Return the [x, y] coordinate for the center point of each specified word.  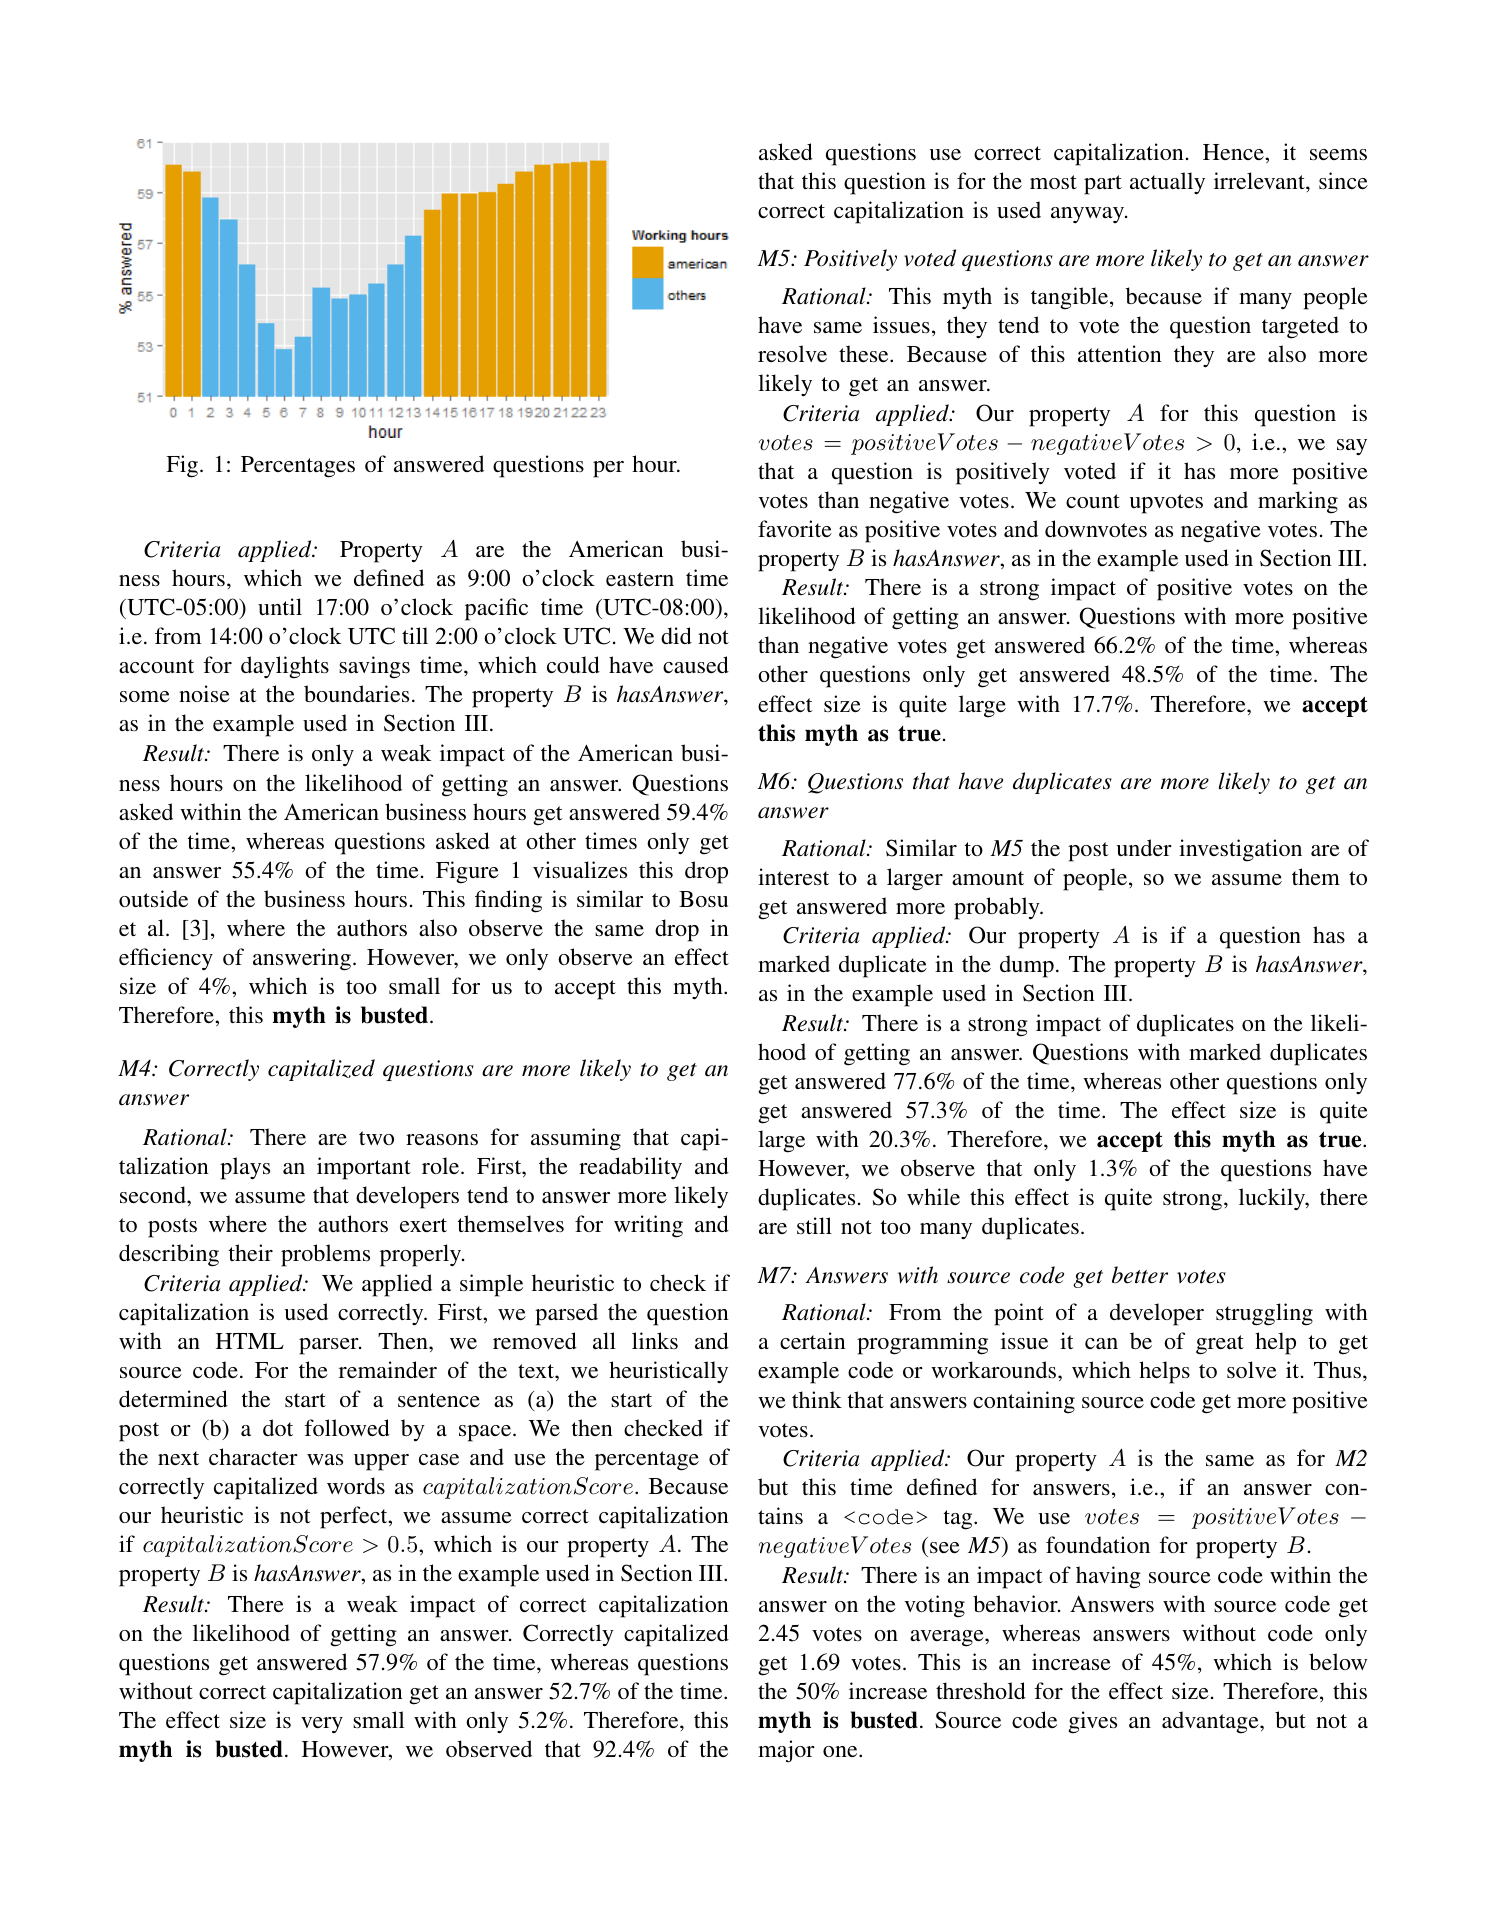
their [251, 1252]
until [280, 606]
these [865, 353]
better [1140, 1275]
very [322, 1725]
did [676, 635]
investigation [1240, 850]
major [786, 1751]
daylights [285, 667]
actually [1167, 183]
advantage [1211, 1722]
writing [648, 1226]
